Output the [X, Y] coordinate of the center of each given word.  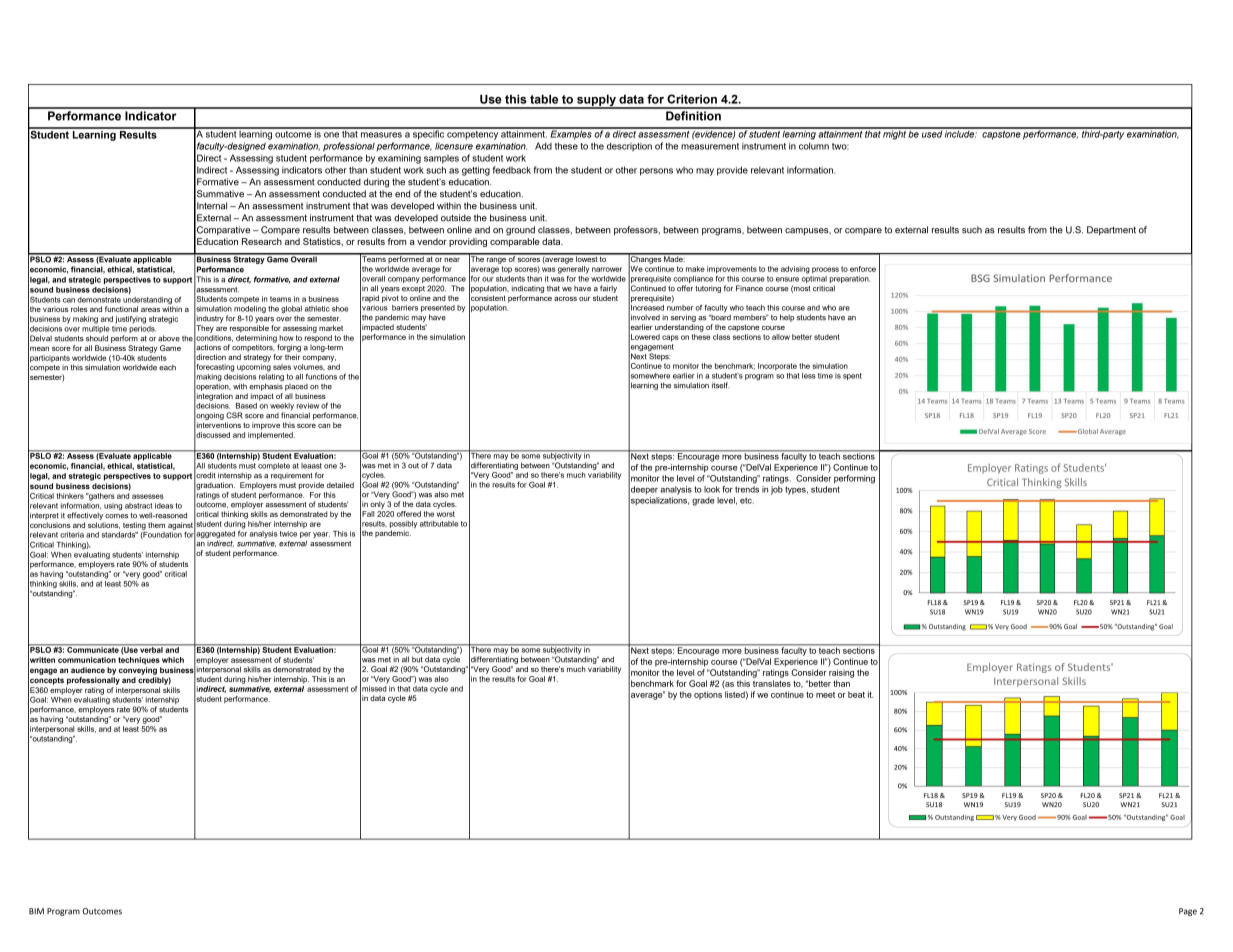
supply [596, 101]
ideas [164, 506]
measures [381, 135]
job [777, 490]
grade [703, 501]
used [932, 133]
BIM [36, 911]
